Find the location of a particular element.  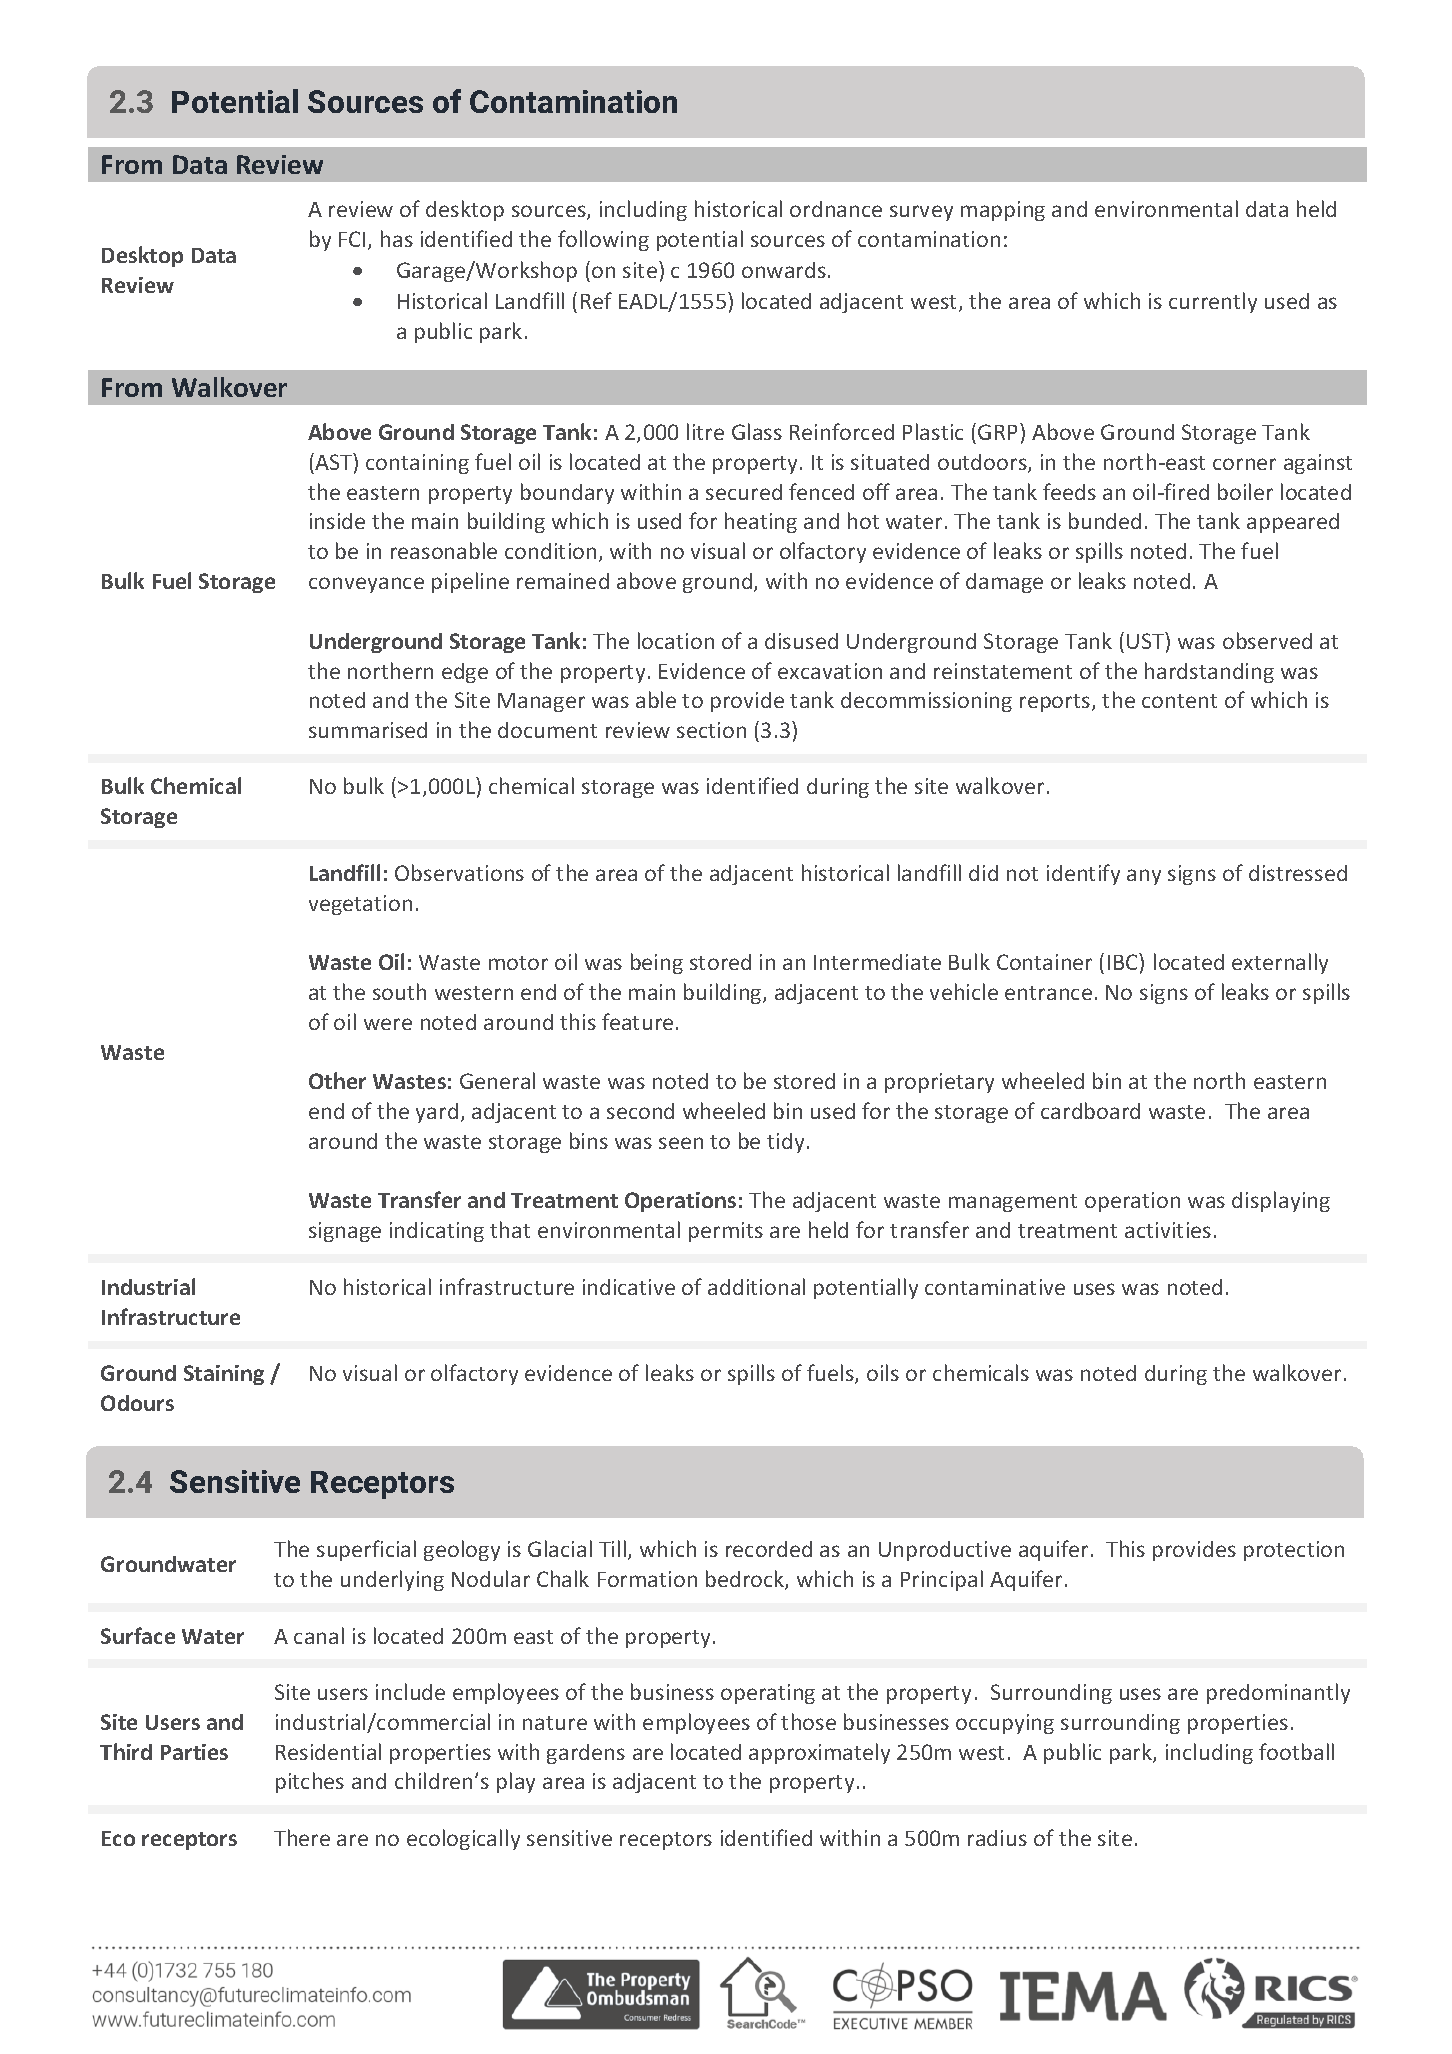

protection is located at coordinates (1294, 1551).
